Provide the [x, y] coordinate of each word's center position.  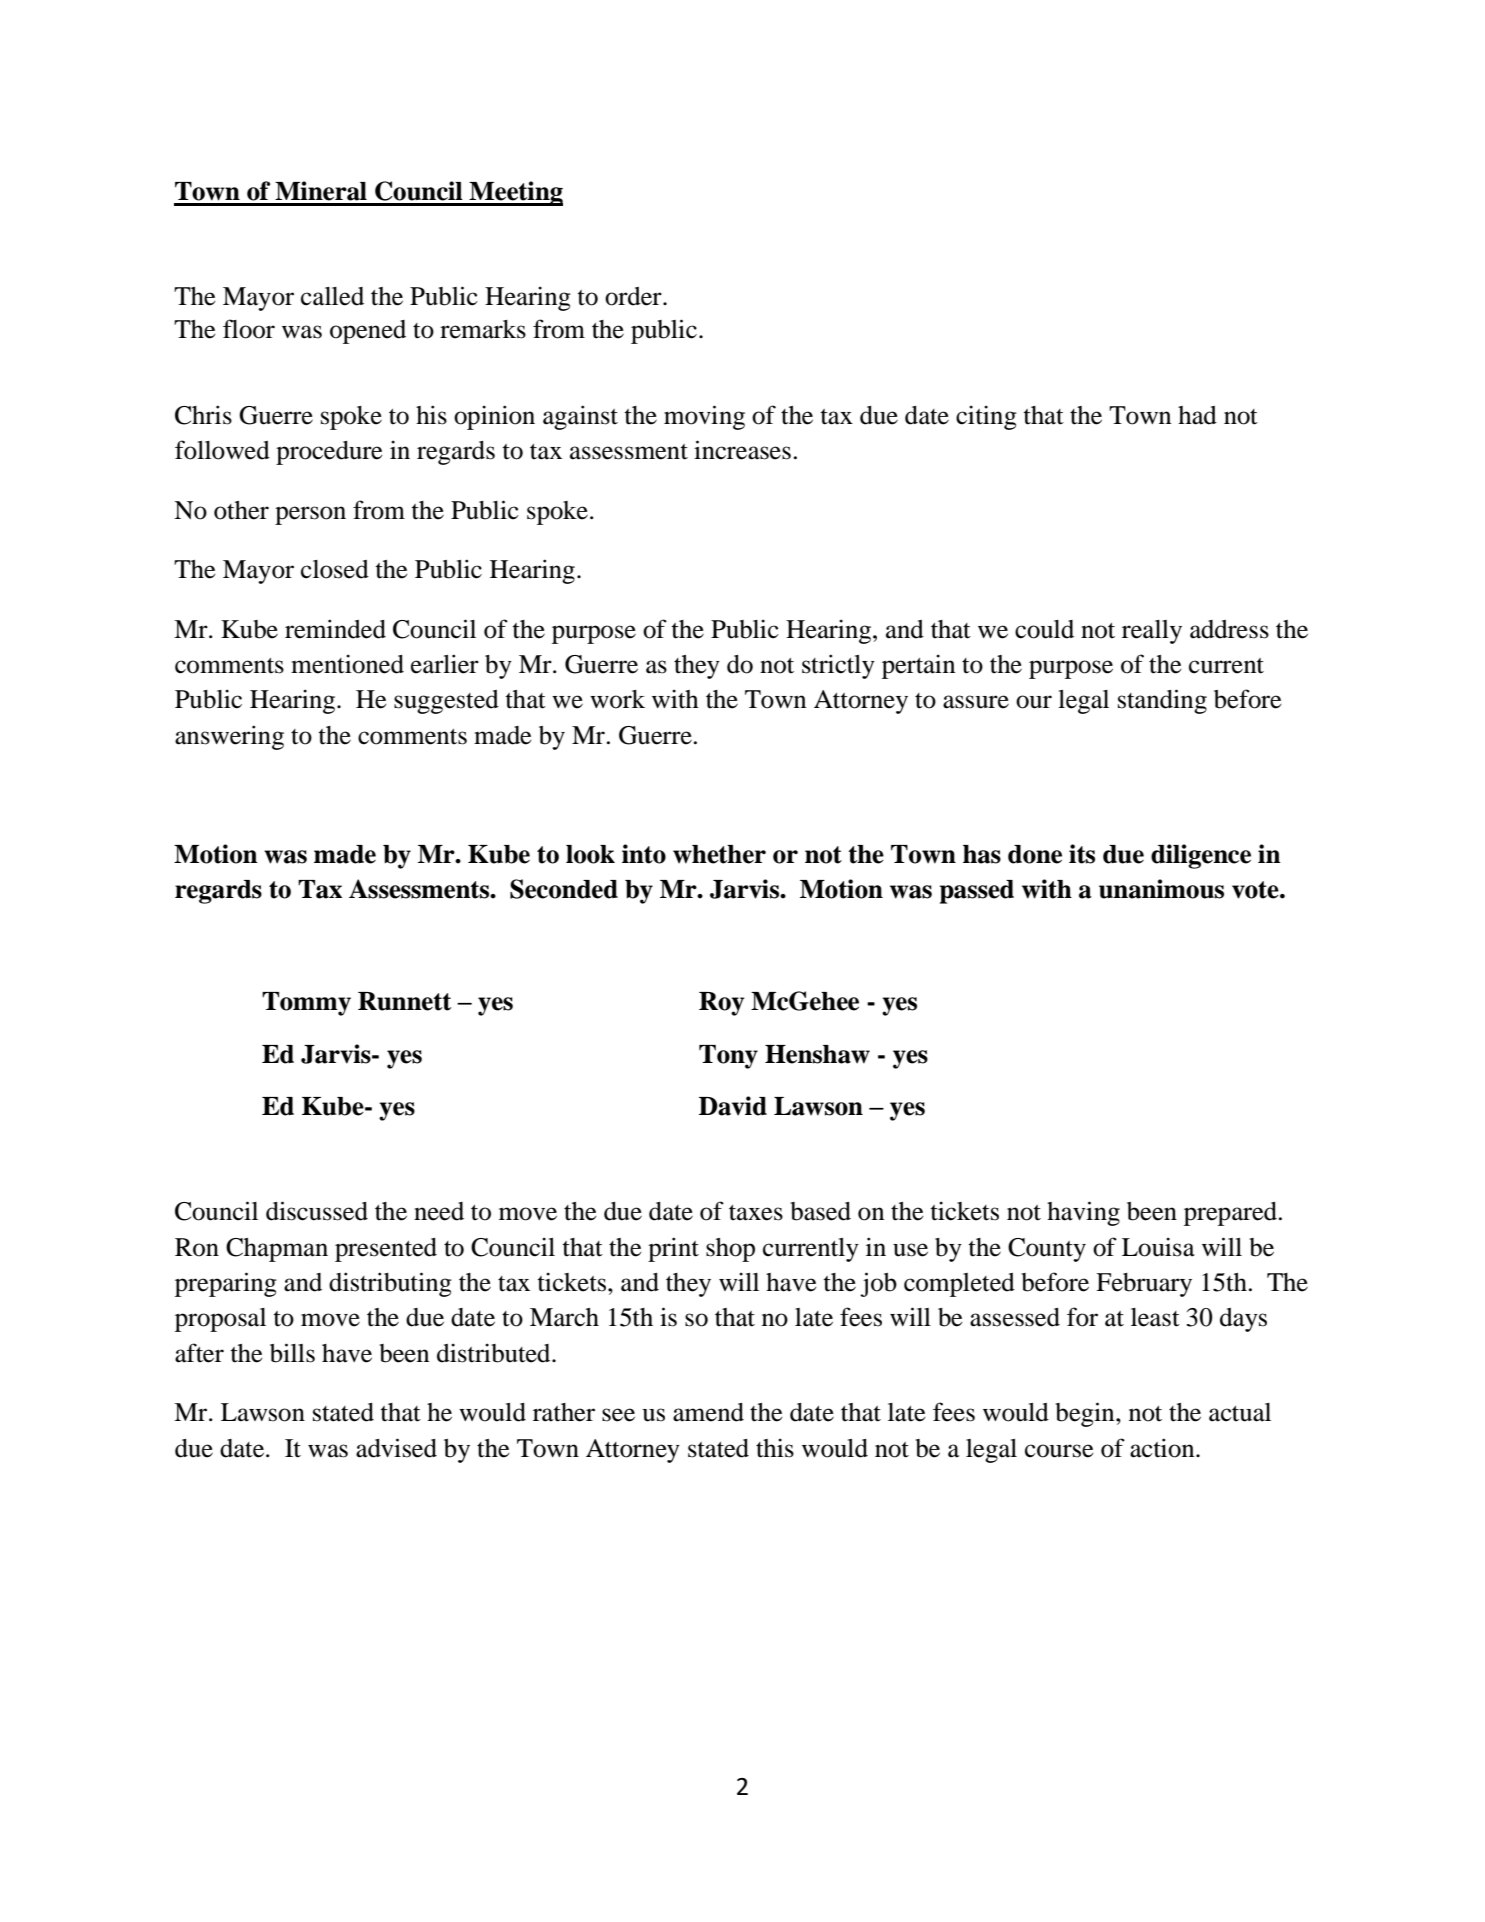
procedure [329, 453]
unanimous [1161, 889]
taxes [756, 1213]
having [1083, 1213]
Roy [721, 1004]
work [617, 699]
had [1197, 415]
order [634, 296]
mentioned [347, 664]
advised [396, 1448]
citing [986, 417]
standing [1162, 701]
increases [742, 450]
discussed [317, 1211]
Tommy [306, 1004]
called [332, 296]
